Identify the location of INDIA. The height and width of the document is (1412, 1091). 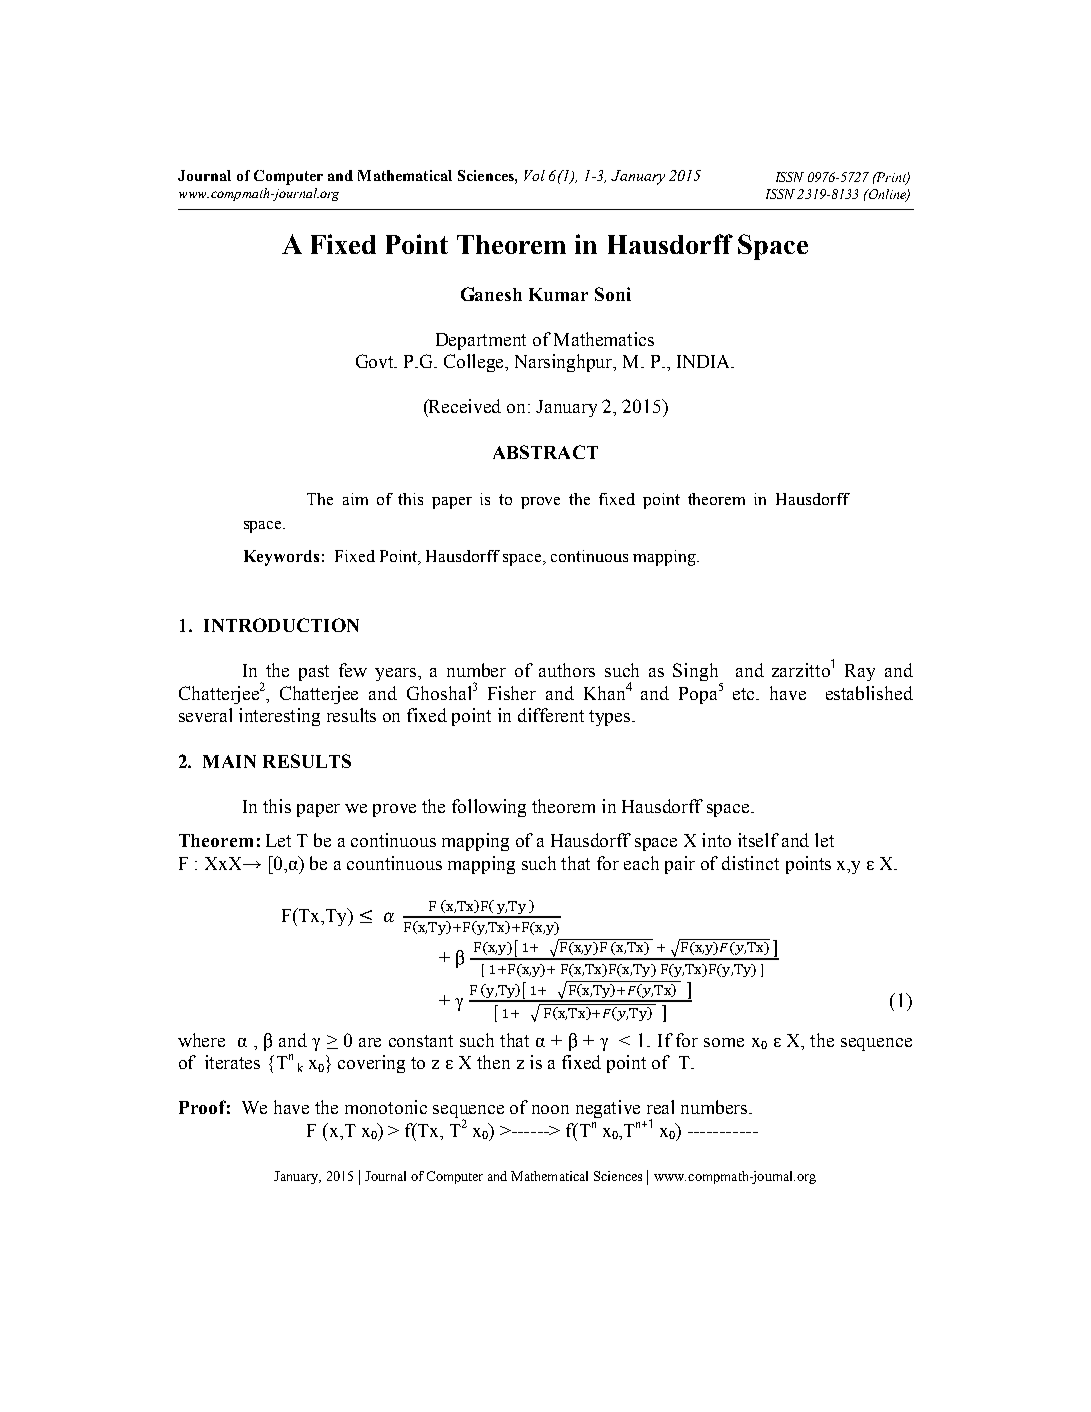
(705, 361).
